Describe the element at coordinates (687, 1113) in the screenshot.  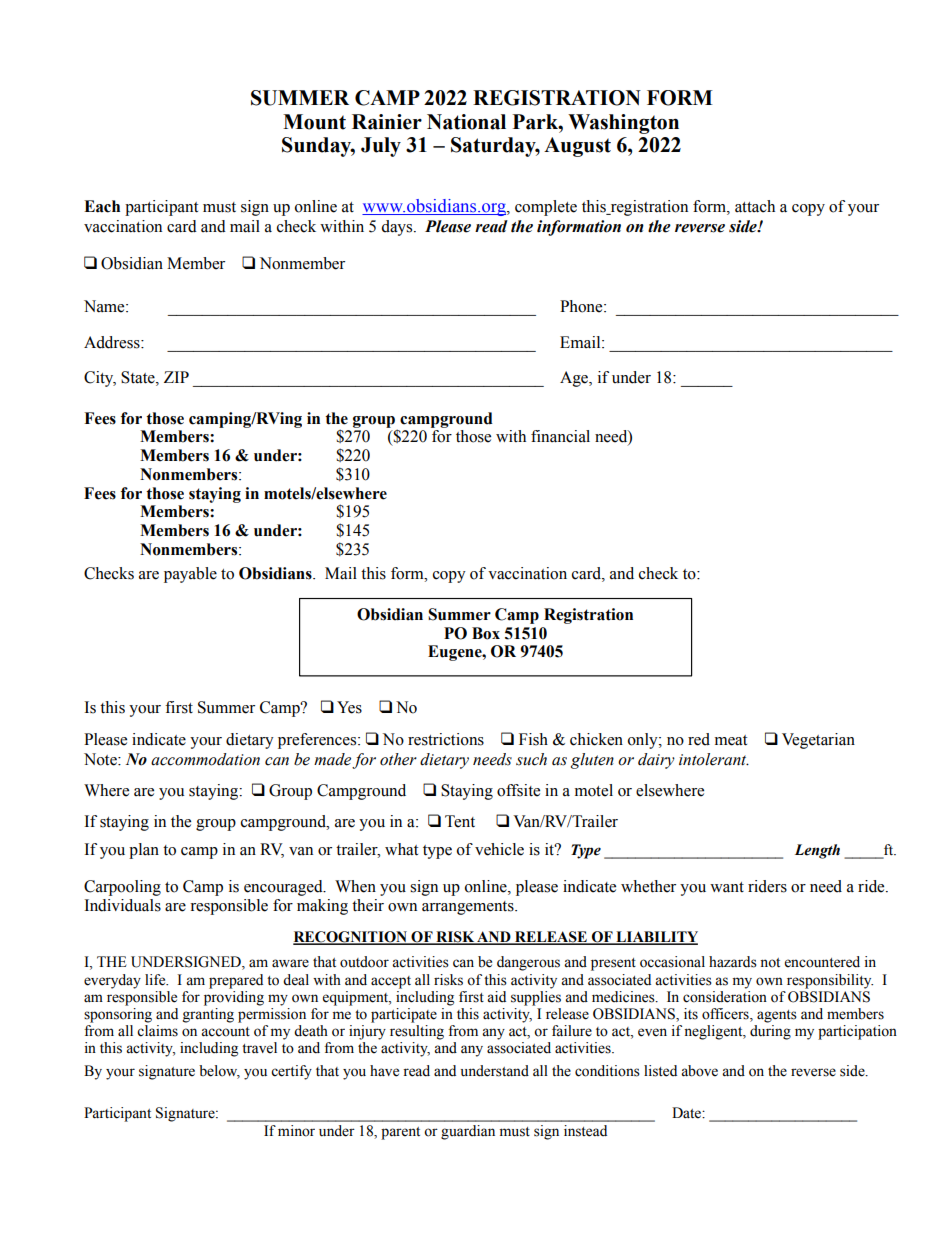
I see `Date` at that location.
